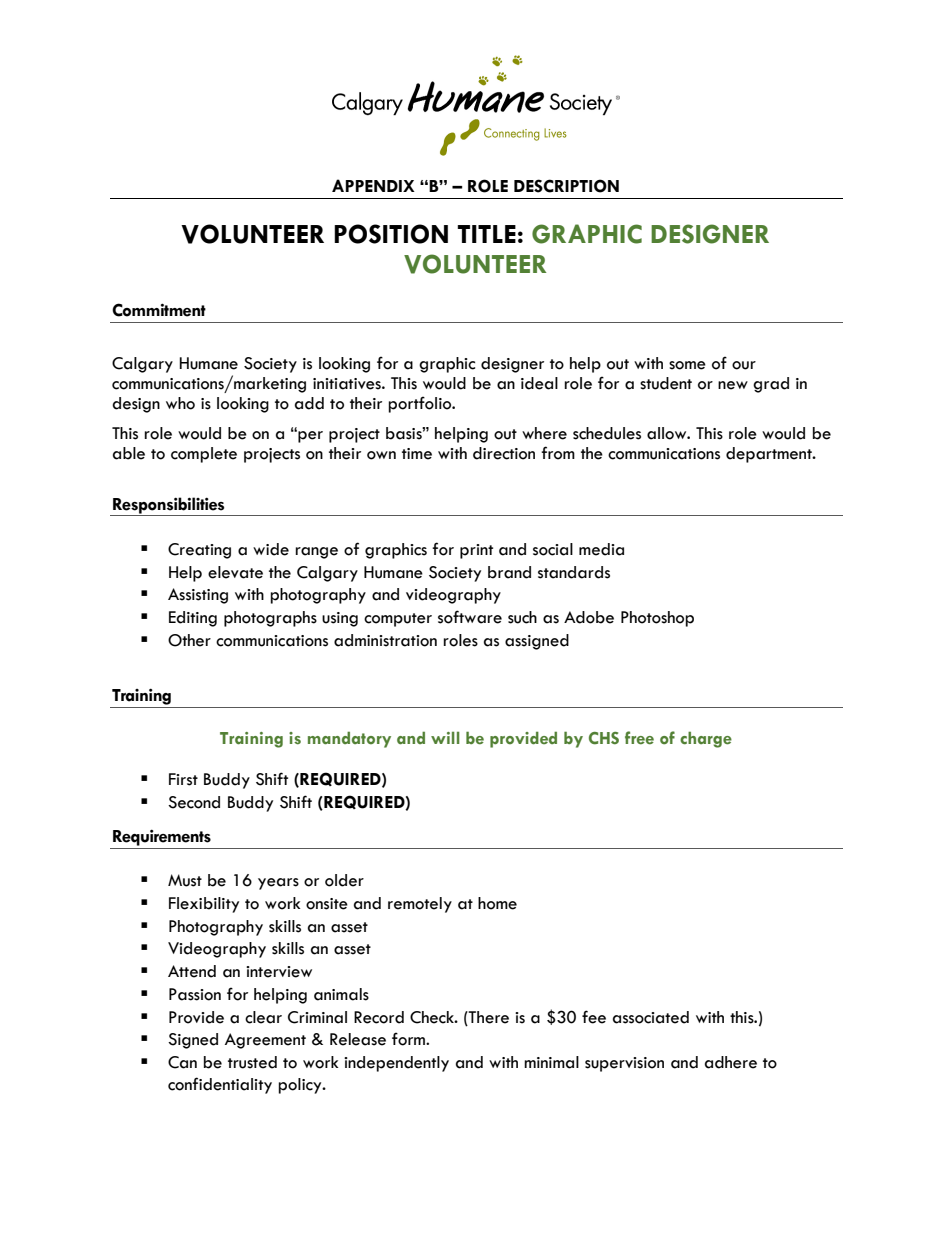 The width and height of the screenshot is (952, 1233). I want to click on Photoshop, so click(657, 619).
